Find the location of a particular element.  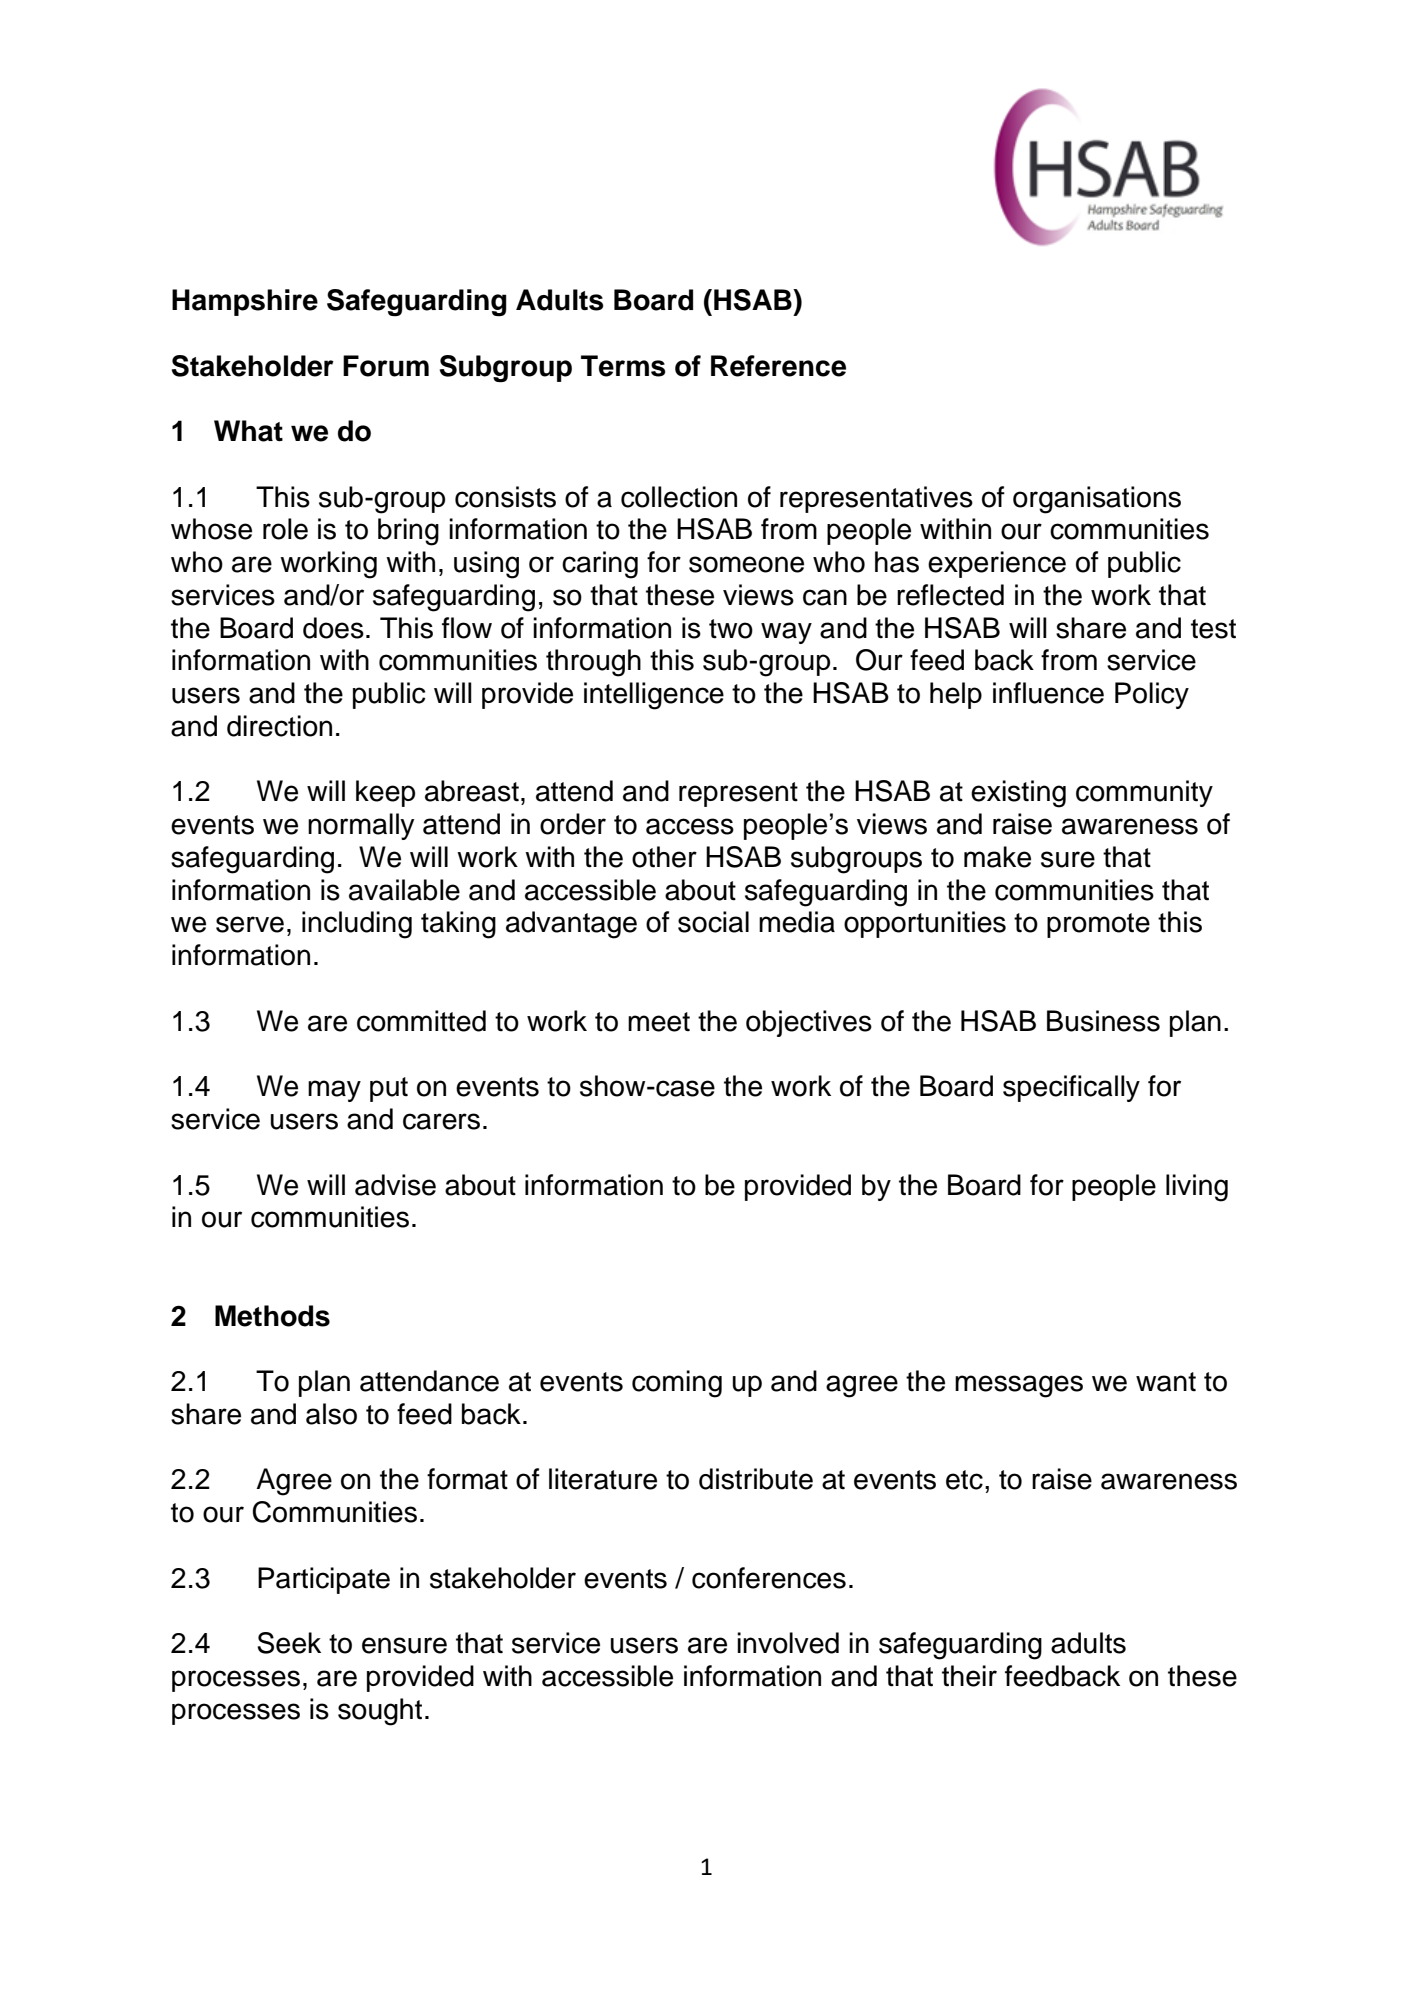

organisations is located at coordinates (1097, 500).
